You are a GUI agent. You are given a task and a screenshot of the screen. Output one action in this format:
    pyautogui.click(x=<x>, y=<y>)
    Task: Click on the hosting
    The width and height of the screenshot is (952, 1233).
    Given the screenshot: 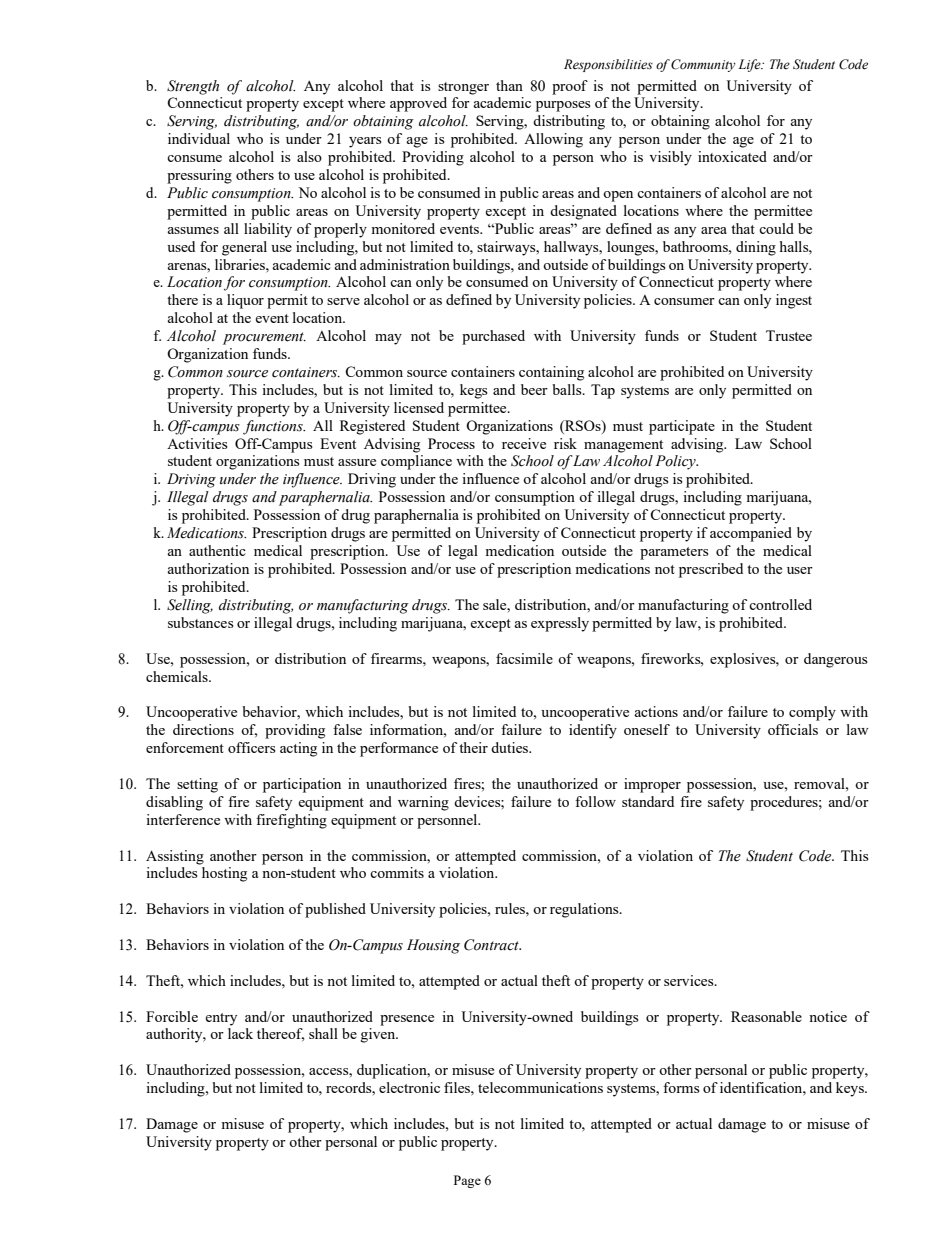 What is the action you would take?
    pyautogui.click(x=224, y=874)
